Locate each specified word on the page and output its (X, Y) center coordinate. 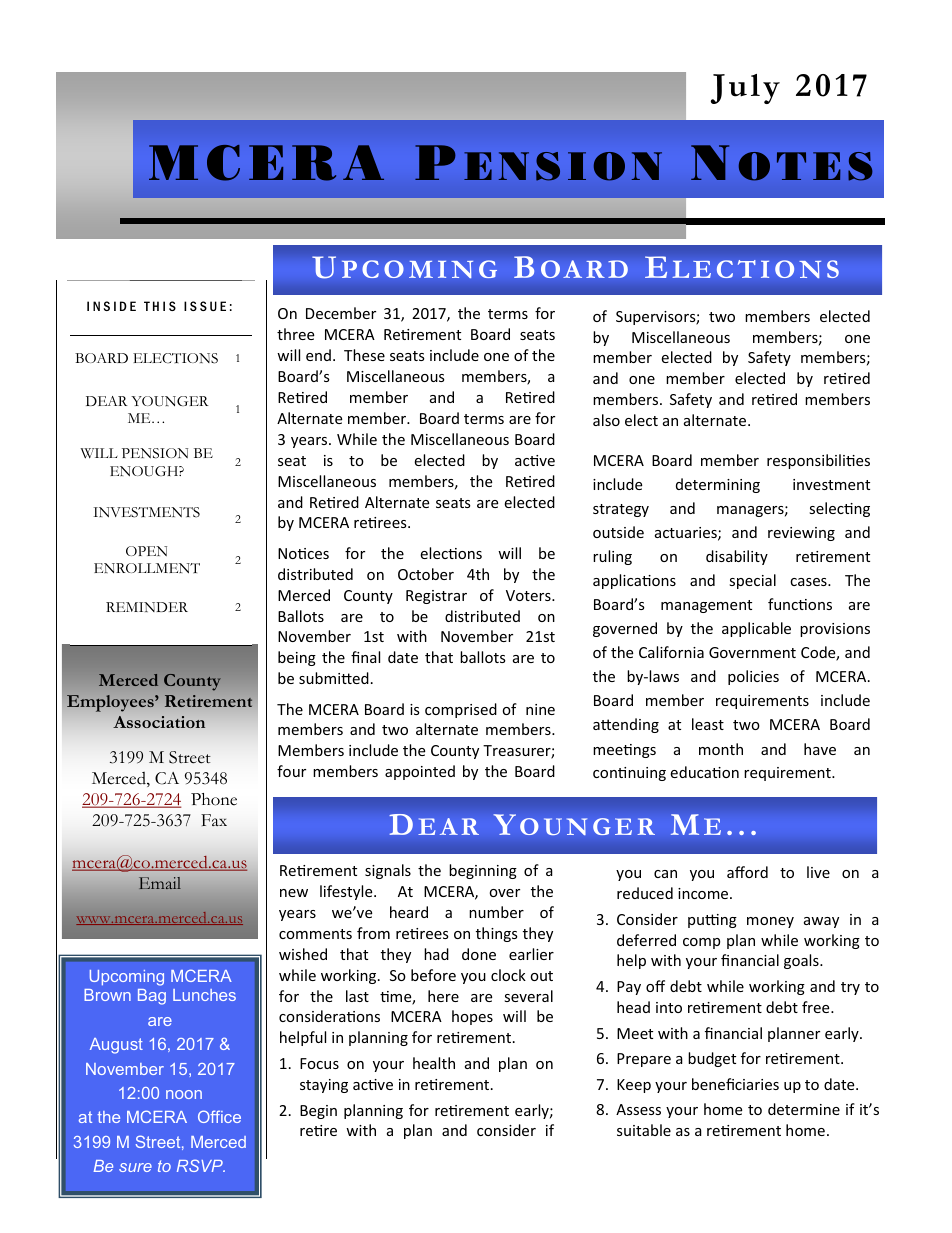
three (296, 334)
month (721, 749)
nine (540, 709)
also (606, 420)
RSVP (201, 1165)
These (364, 355)
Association (159, 722)
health (434, 1063)
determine (804, 1109)
